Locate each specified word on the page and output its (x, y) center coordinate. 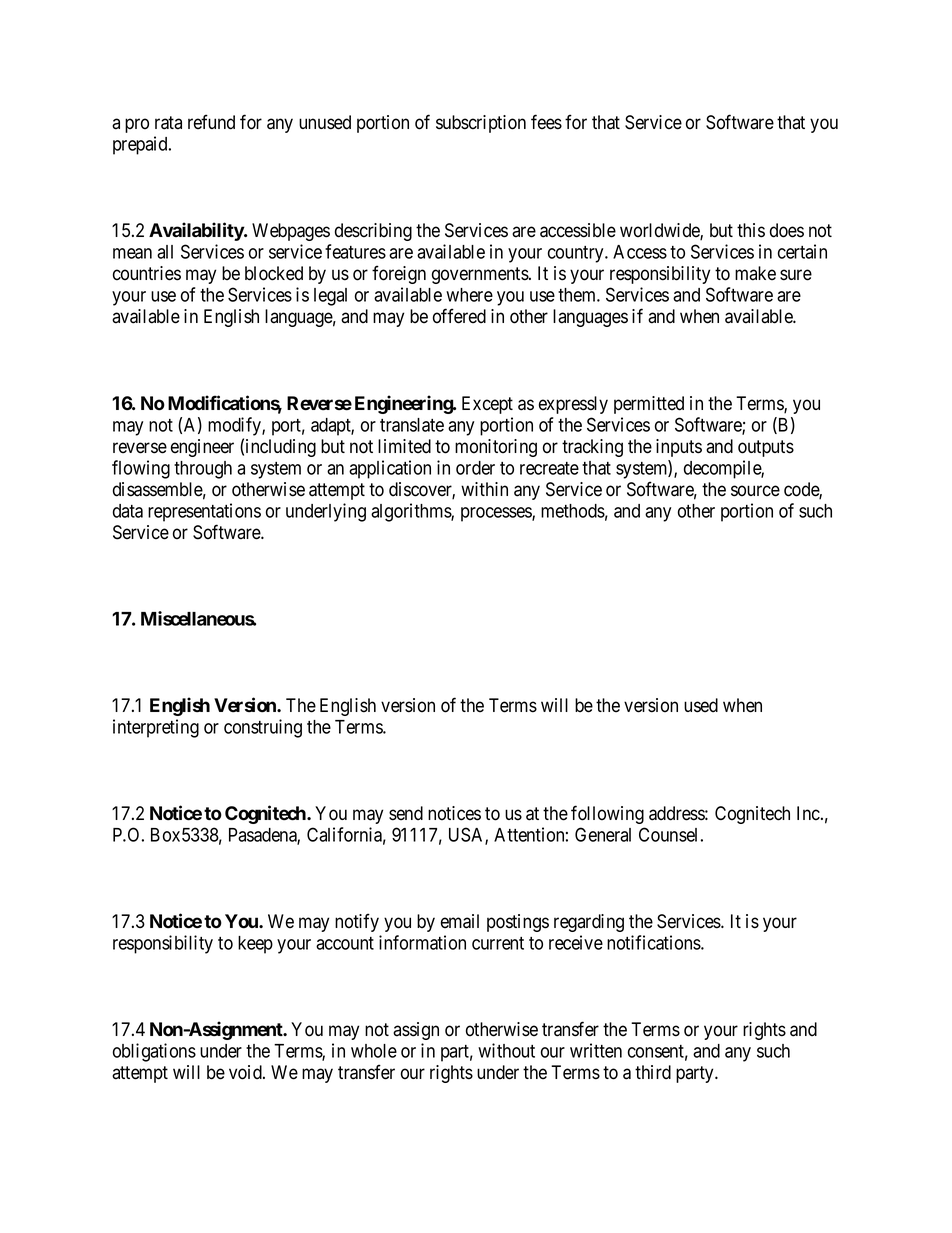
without (506, 1050)
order (475, 468)
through (203, 470)
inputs (679, 448)
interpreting (156, 728)
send (406, 813)
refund (211, 122)
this (751, 230)
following (607, 814)
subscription (481, 124)
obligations (154, 1052)
